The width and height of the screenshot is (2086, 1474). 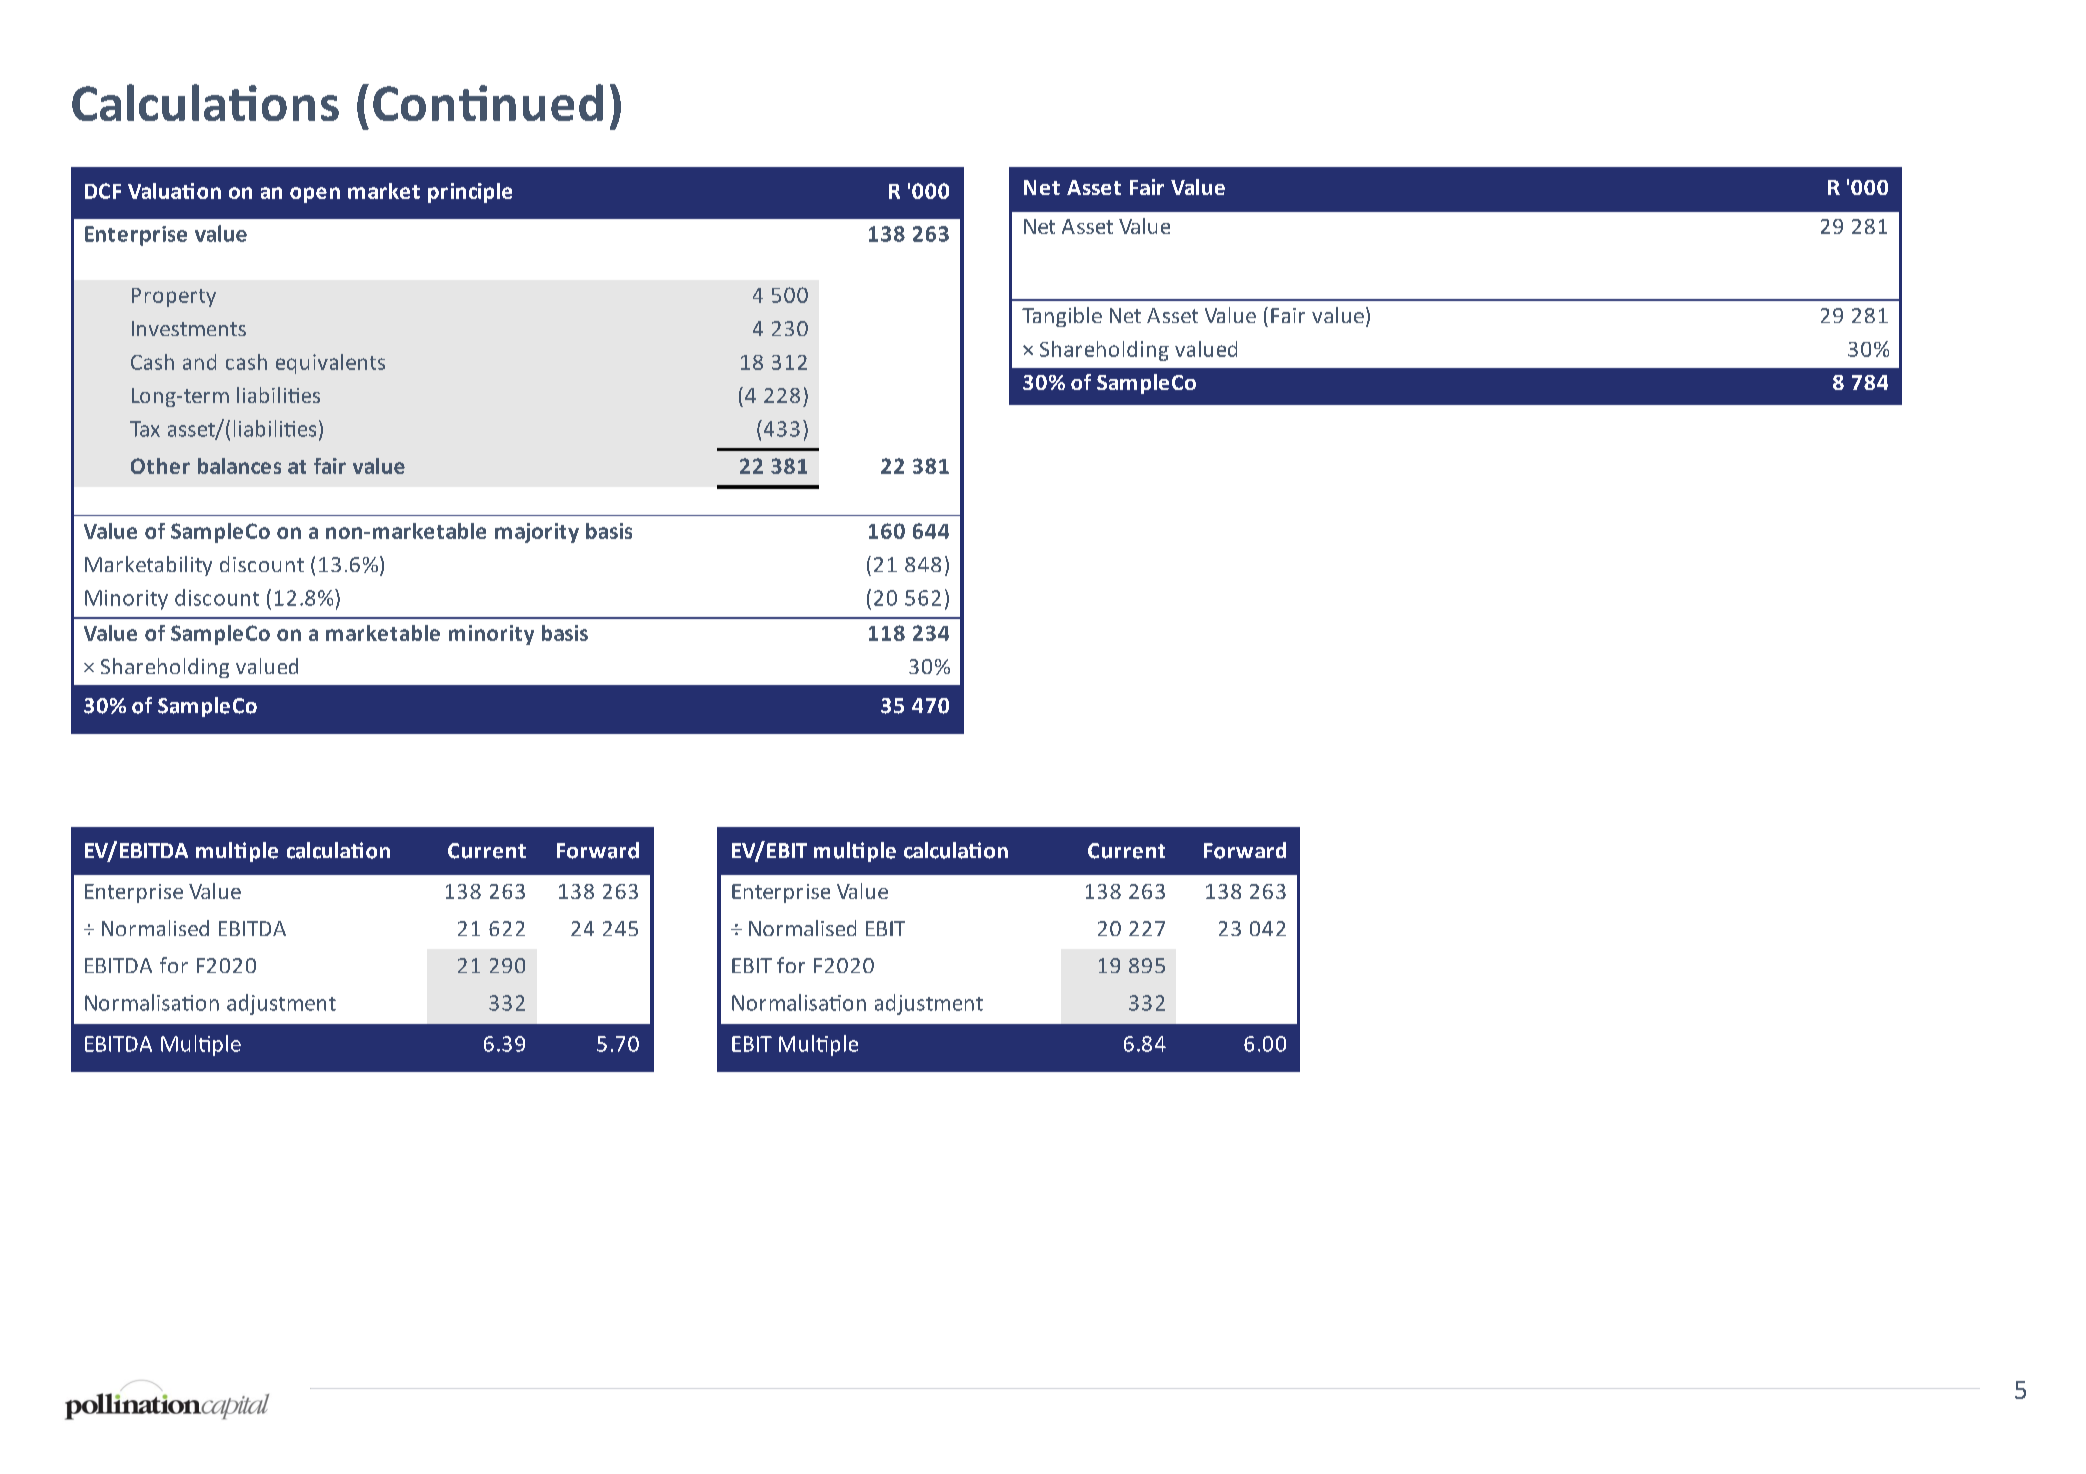 What do you see at coordinates (470, 193) in the screenshot?
I see `principle` at bounding box center [470, 193].
